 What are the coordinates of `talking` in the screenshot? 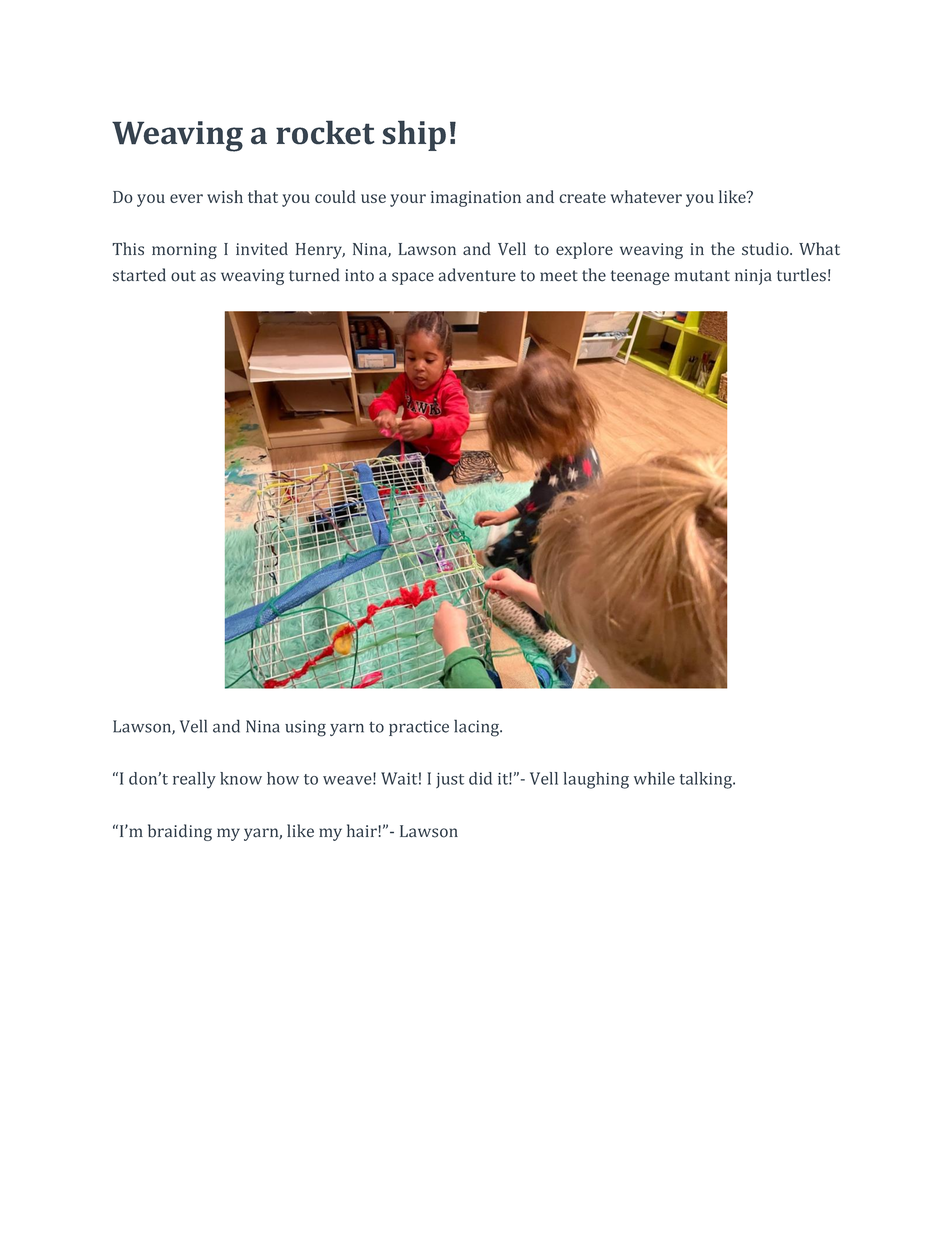 It's located at (707, 780).
